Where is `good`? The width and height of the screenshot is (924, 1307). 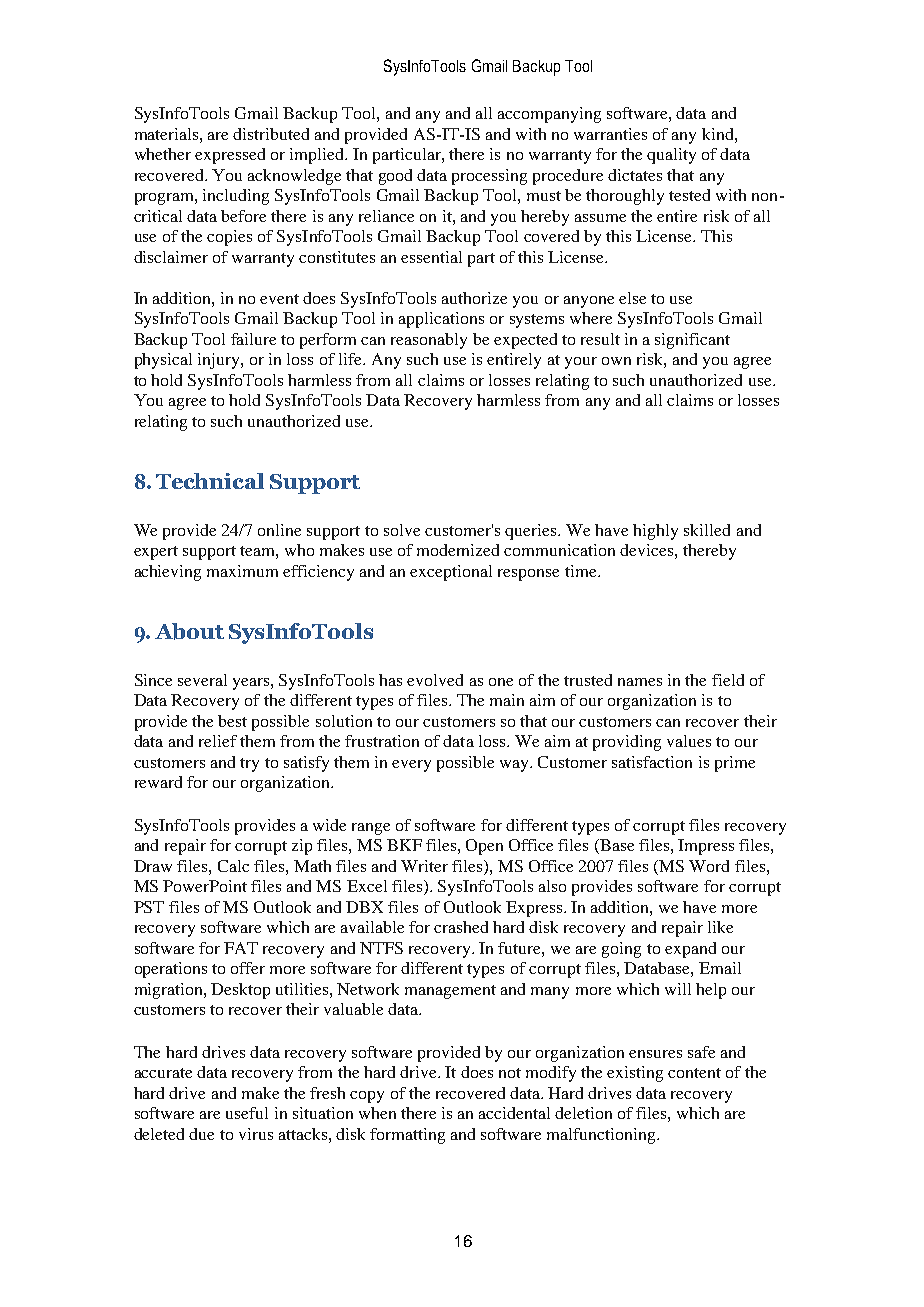 good is located at coordinates (395, 177).
